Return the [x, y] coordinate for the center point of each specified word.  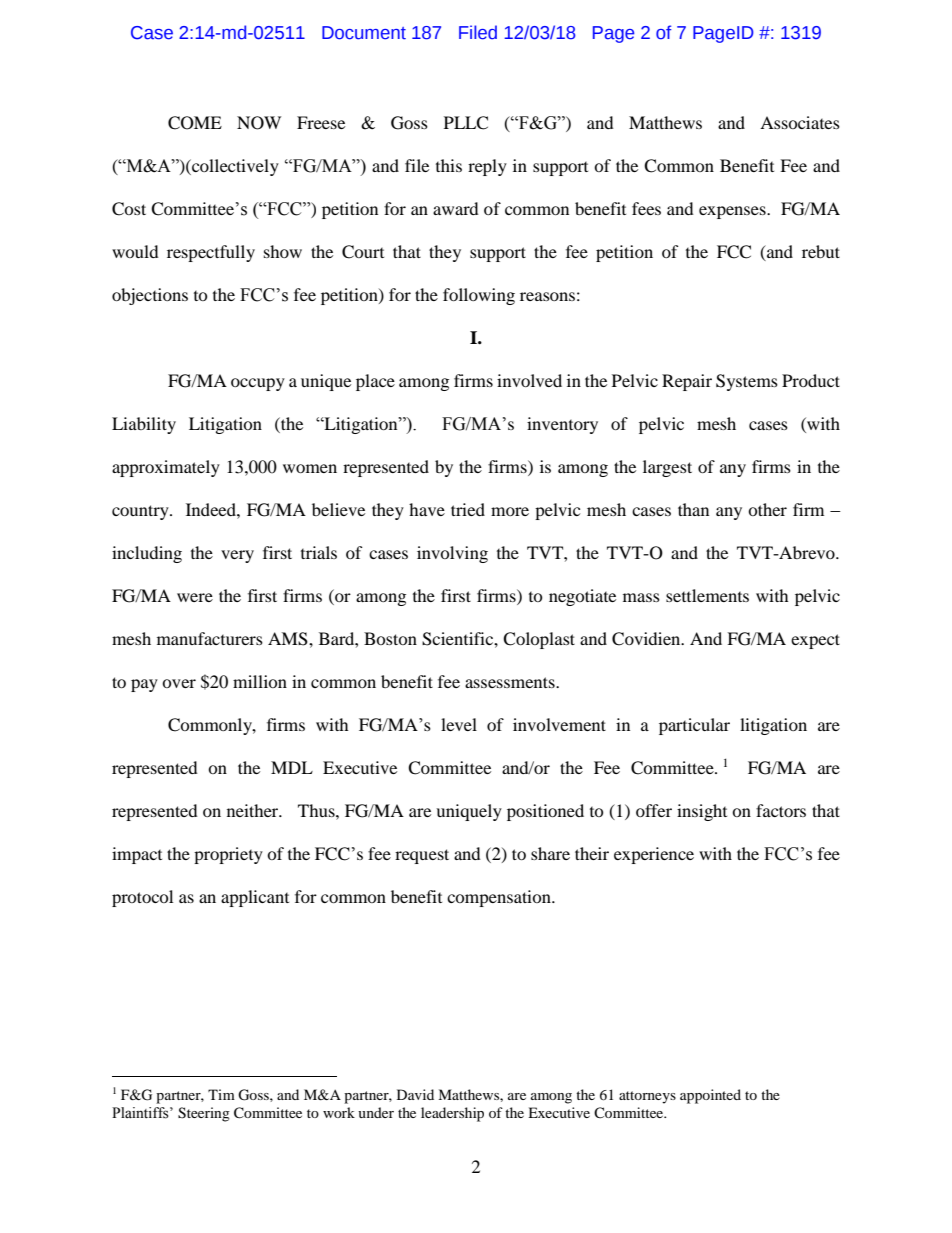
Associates [800, 122]
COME [195, 123]
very [237, 556]
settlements [707, 595]
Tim [221, 1094]
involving [452, 554]
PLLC [466, 123]
